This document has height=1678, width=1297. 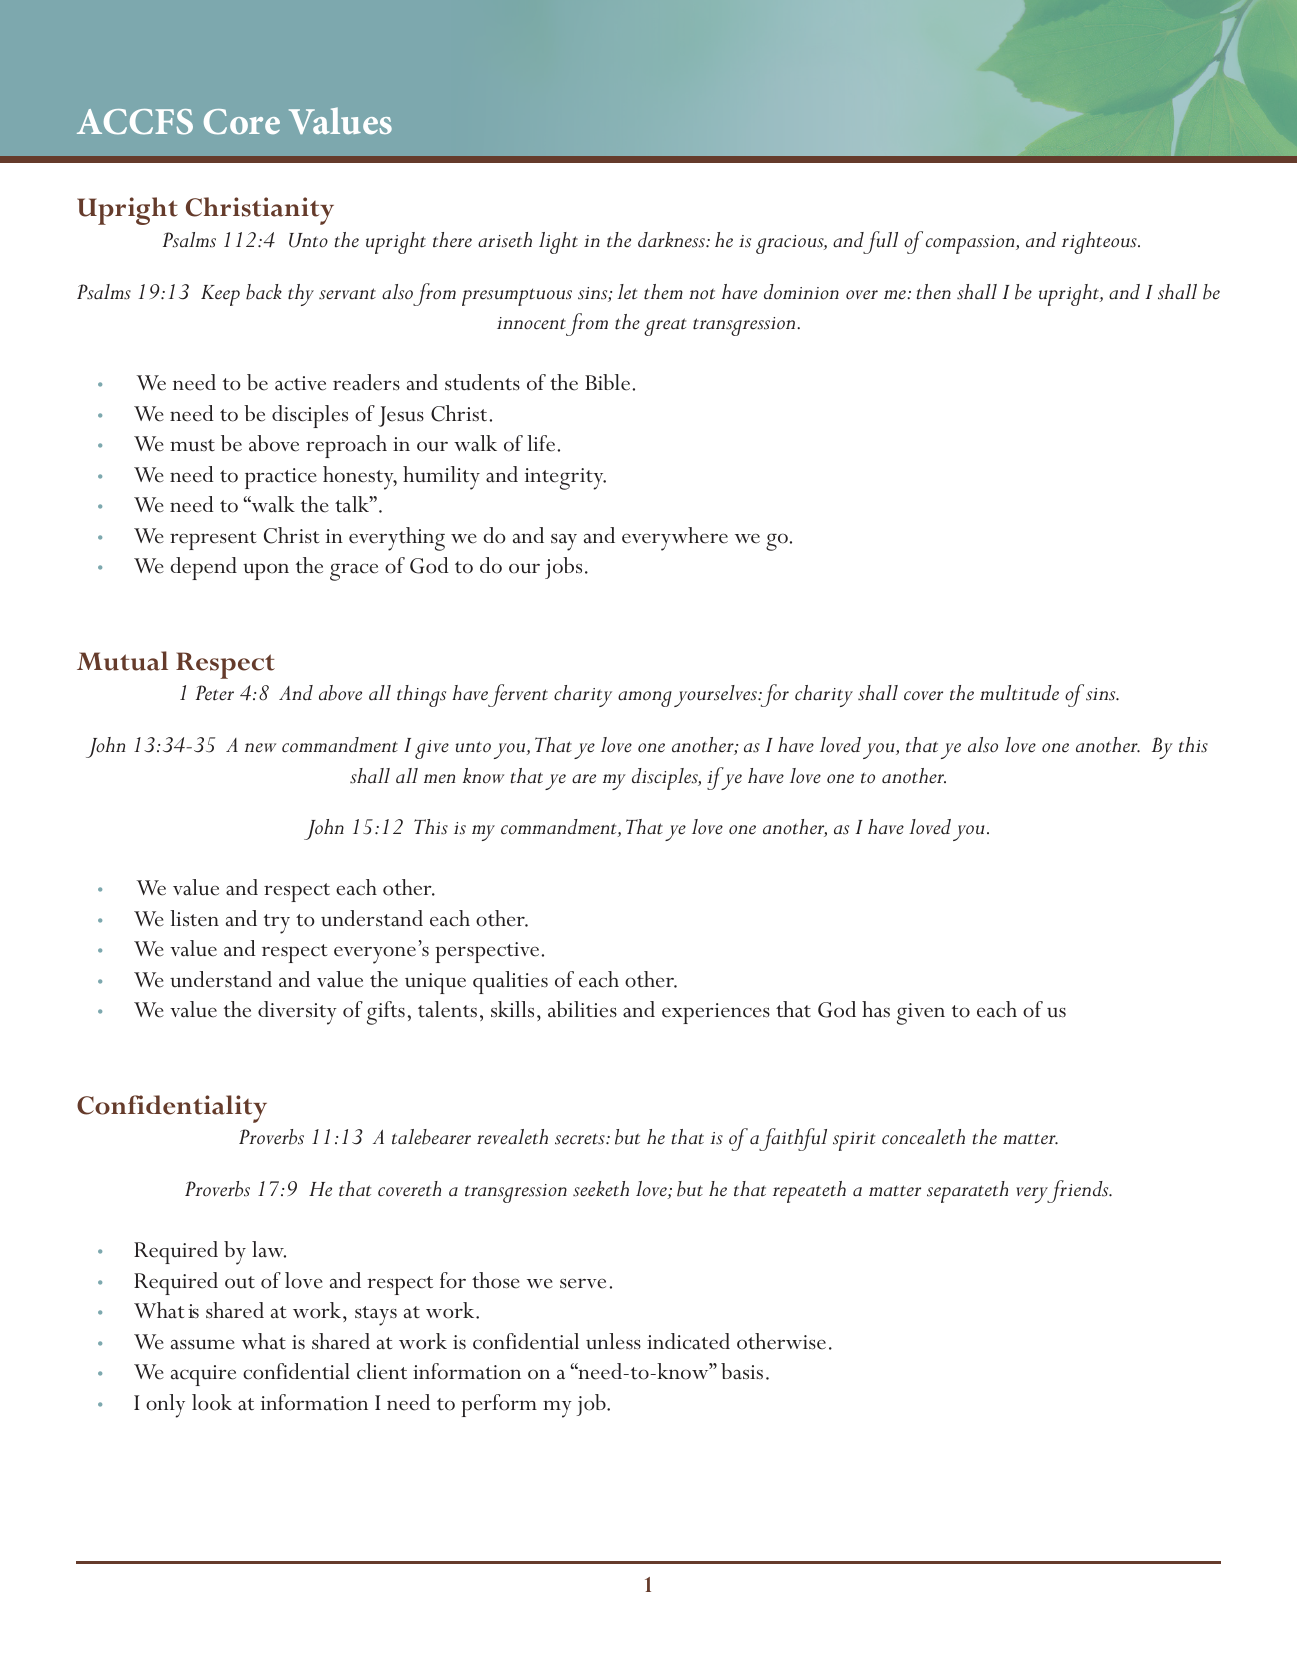 What do you see at coordinates (971, 244) in the document?
I see `compassion` at bounding box center [971, 244].
